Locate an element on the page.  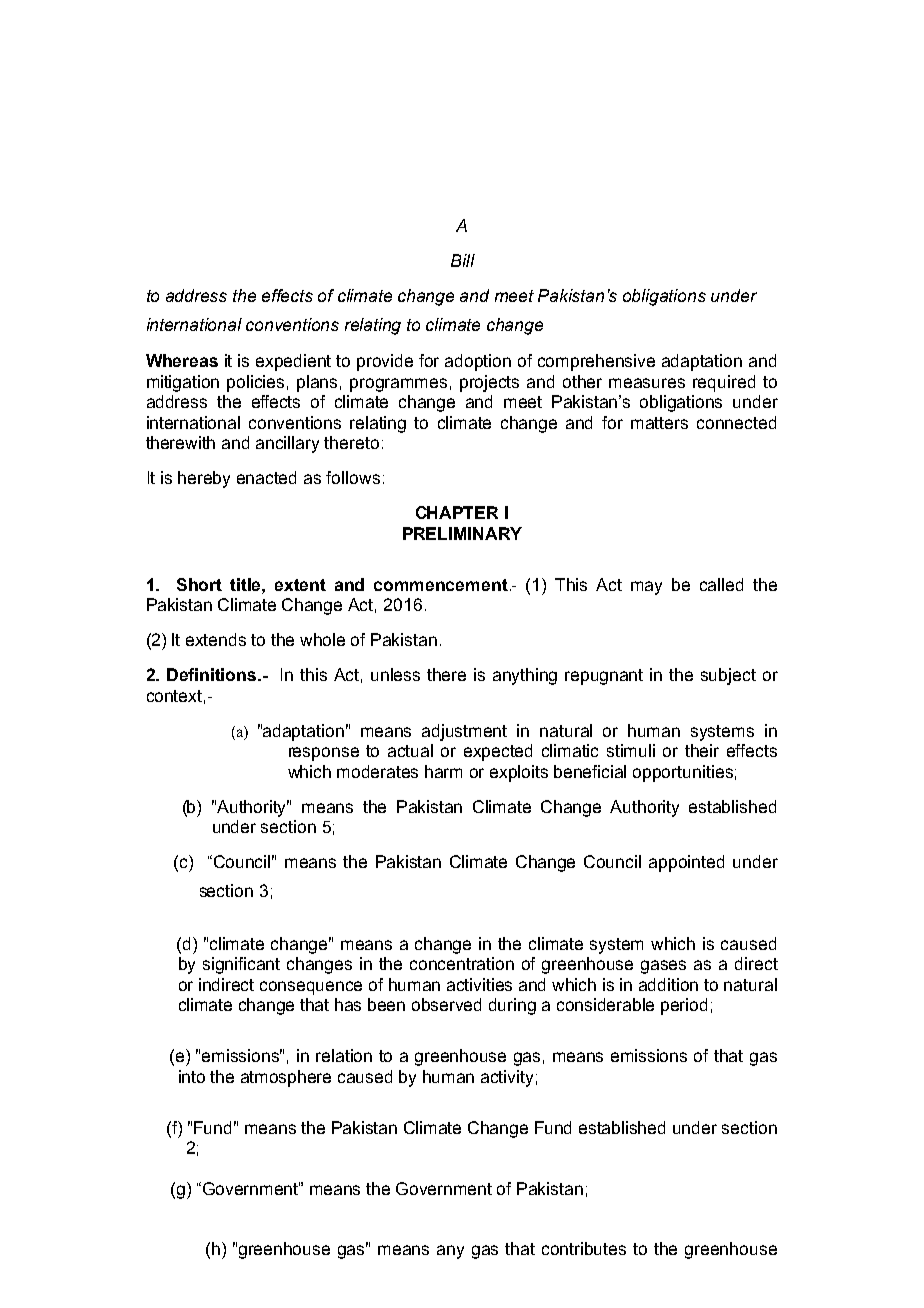
significant is located at coordinates (241, 965).
